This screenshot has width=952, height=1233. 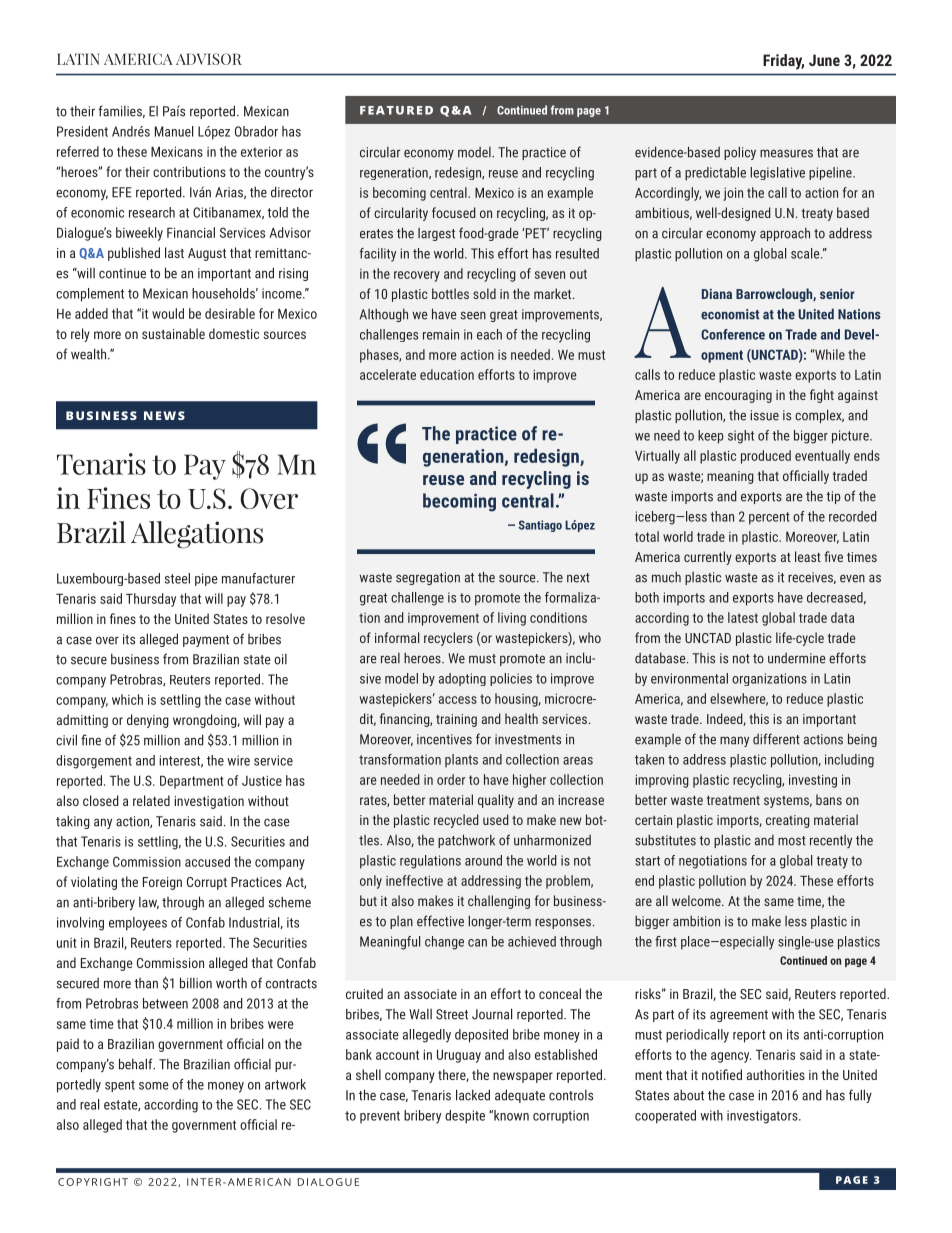 What do you see at coordinates (512, 619) in the screenshot?
I see `living` at bounding box center [512, 619].
